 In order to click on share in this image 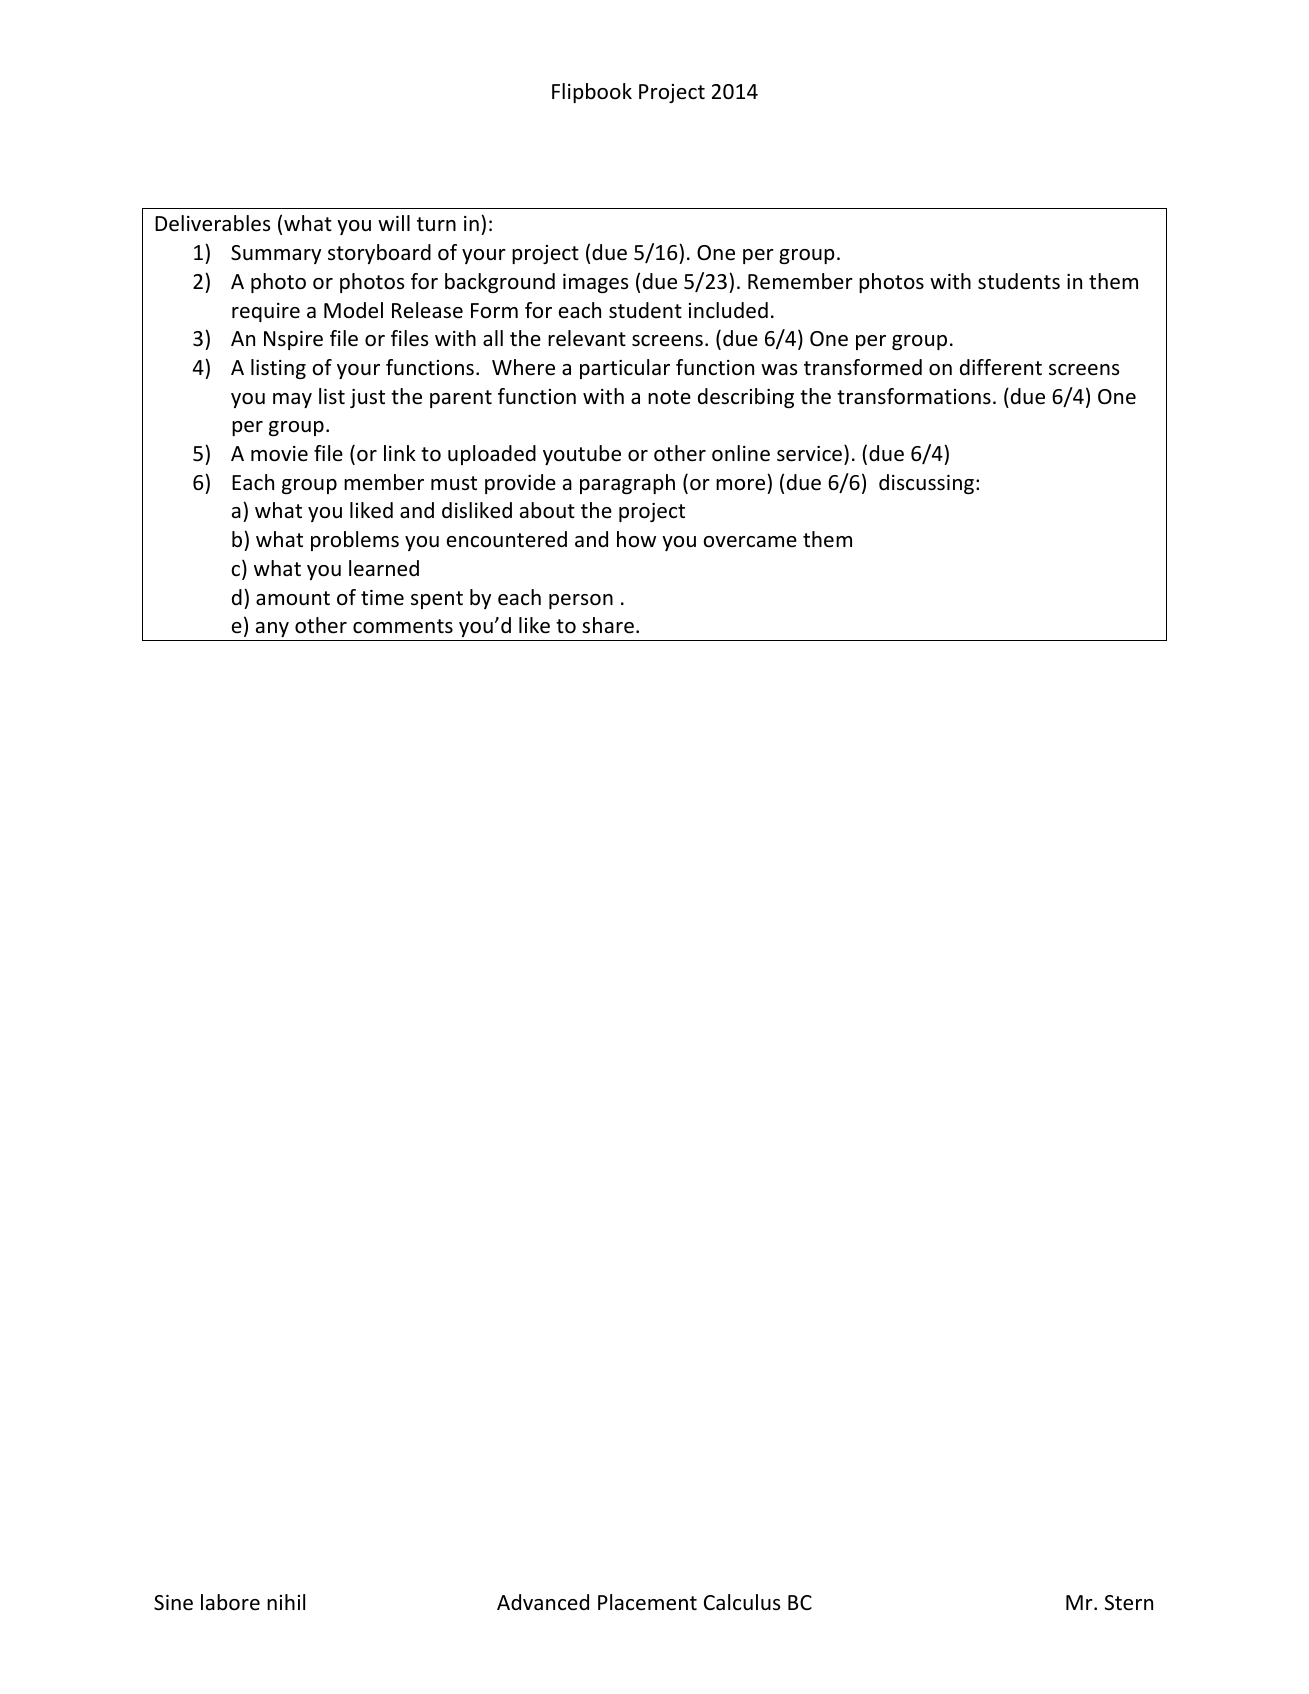, I will do `click(608, 625)`.
